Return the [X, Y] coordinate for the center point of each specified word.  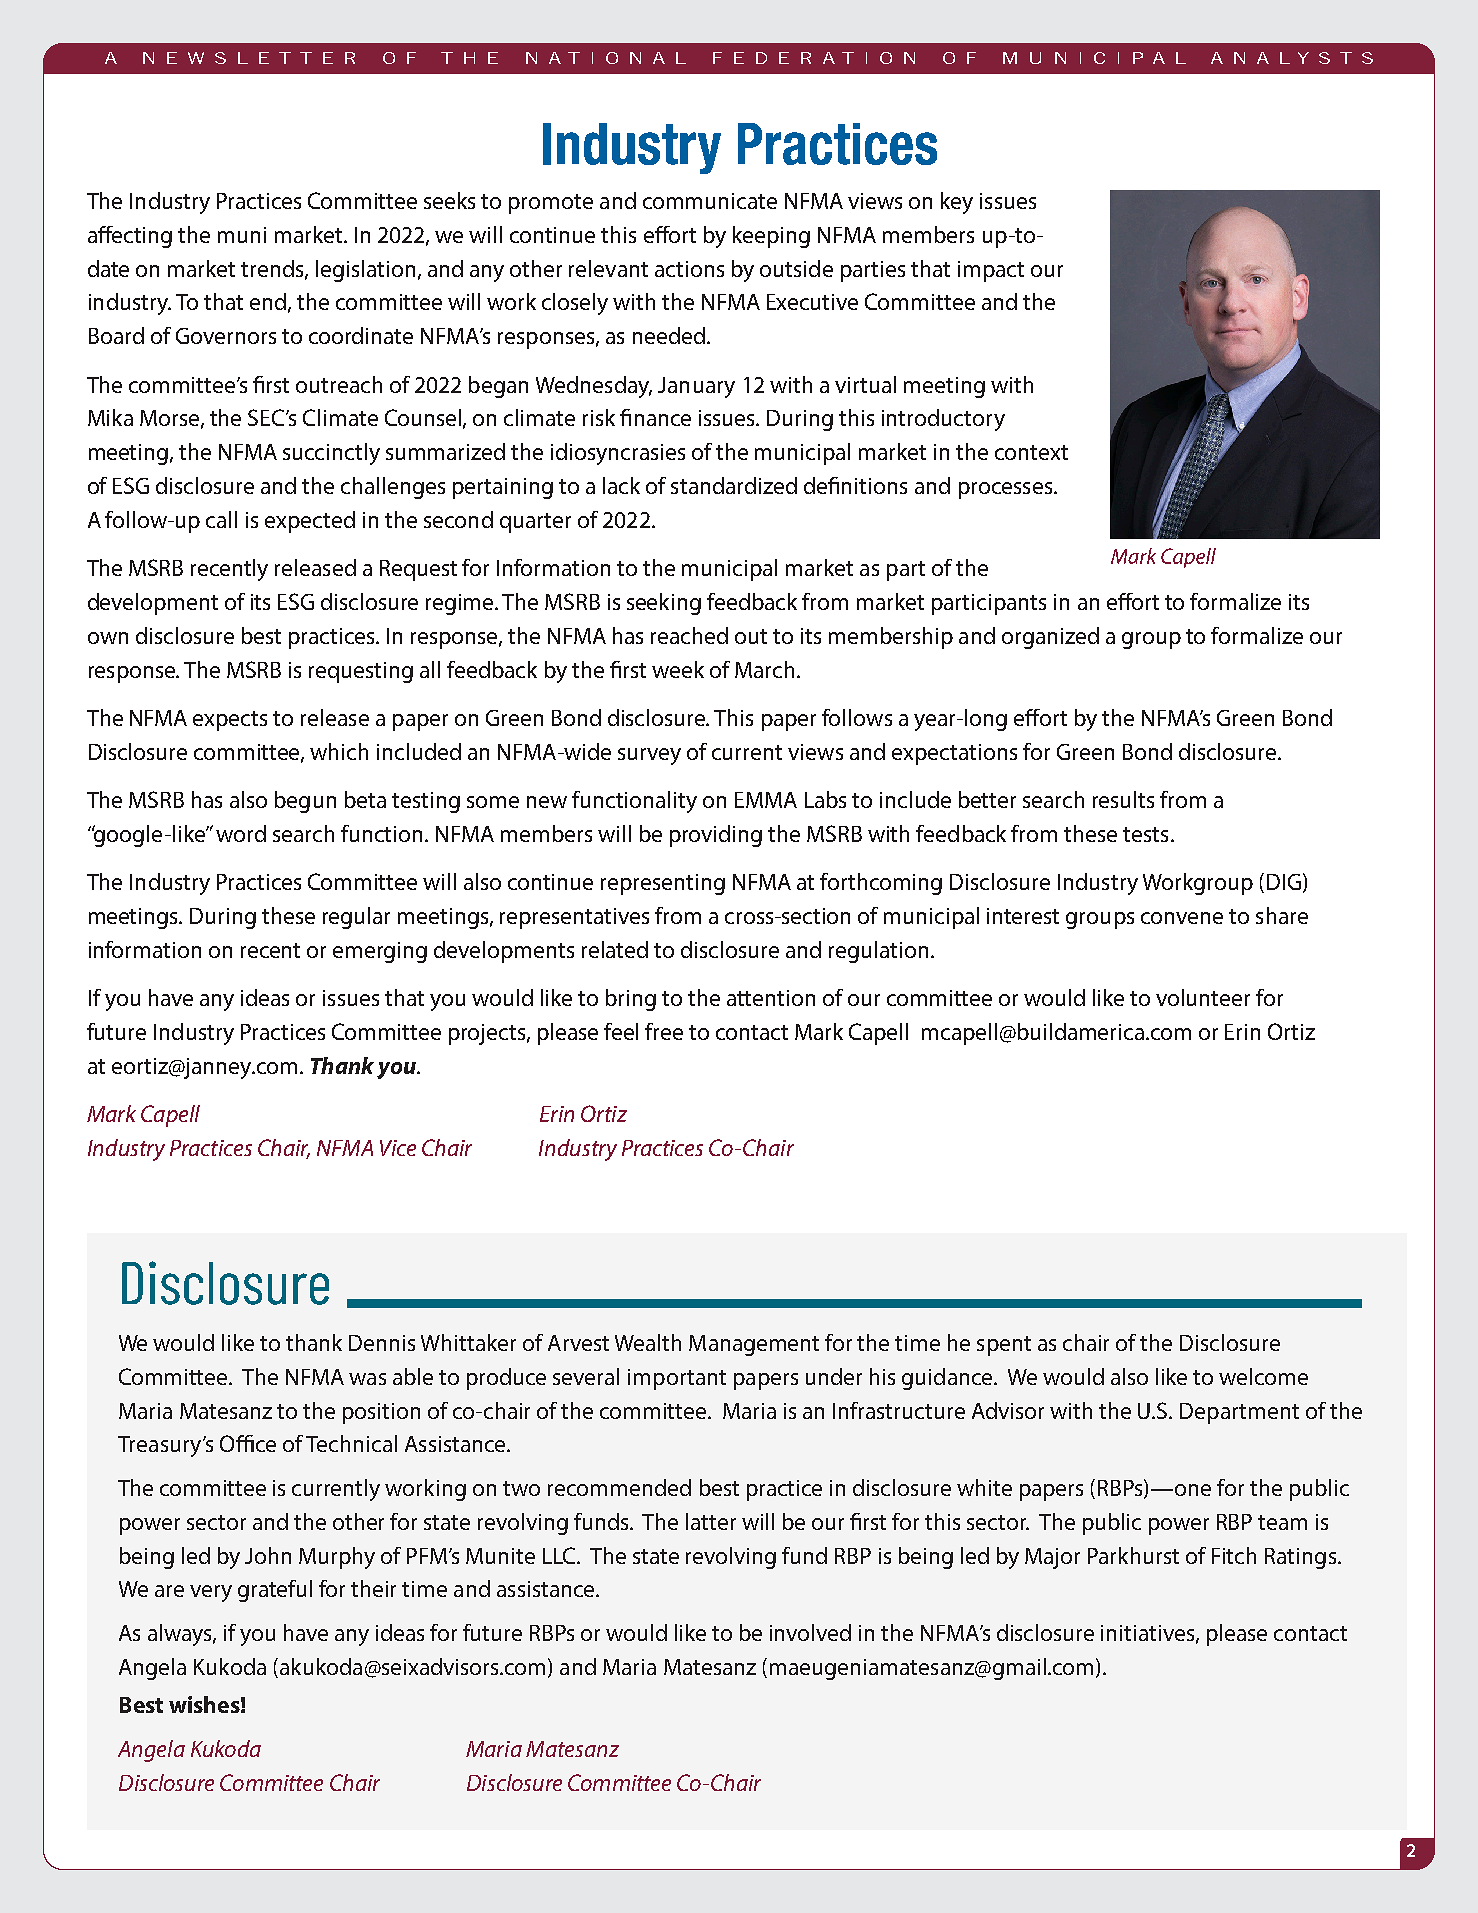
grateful [275, 1591]
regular [356, 918]
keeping [771, 237]
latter [711, 1521]
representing [663, 884]
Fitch [1234, 1555]
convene [1182, 918]
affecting [130, 237]
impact [991, 271]
